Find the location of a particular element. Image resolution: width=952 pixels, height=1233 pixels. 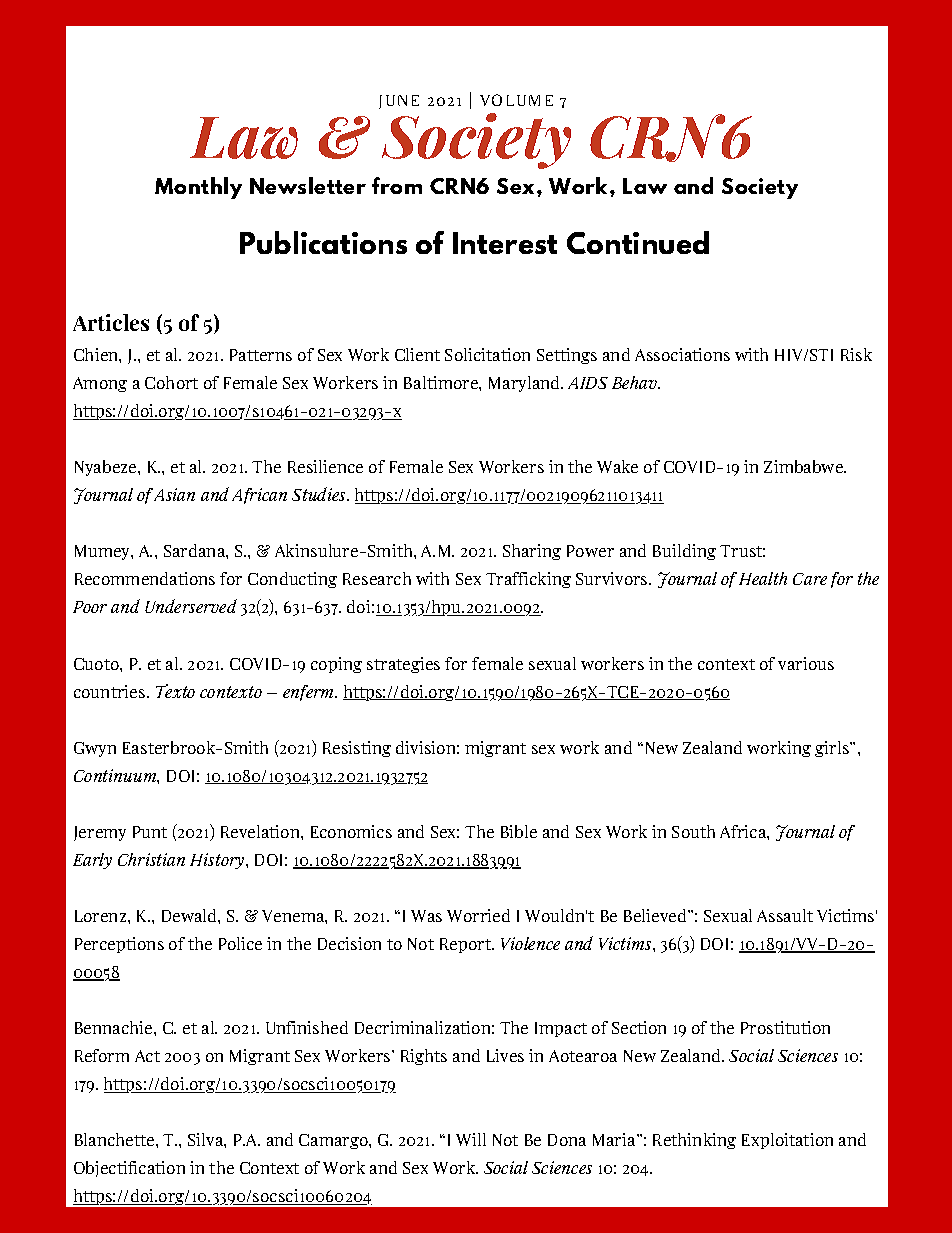

Solicitation is located at coordinates (487, 354).
